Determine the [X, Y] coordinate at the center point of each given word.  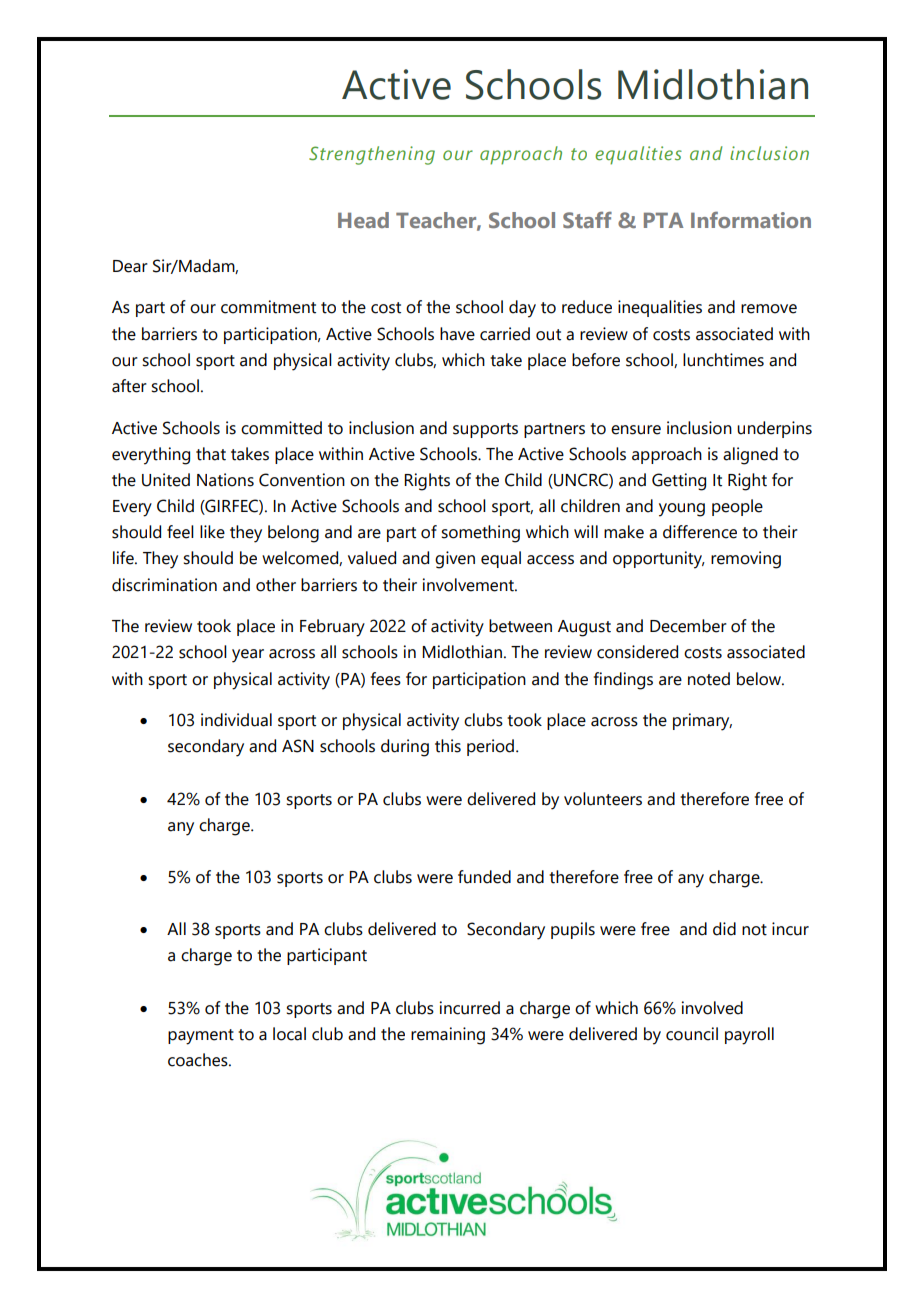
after [129, 386]
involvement [469, 585]
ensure [636, 430]
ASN [298, 746]
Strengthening [372, 155]
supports [485, 430]
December [688, 626]
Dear [130, 266]
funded [484, 877]
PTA [663, 220]
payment [201, 1037]
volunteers [603, 799]
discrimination [164, 585]
